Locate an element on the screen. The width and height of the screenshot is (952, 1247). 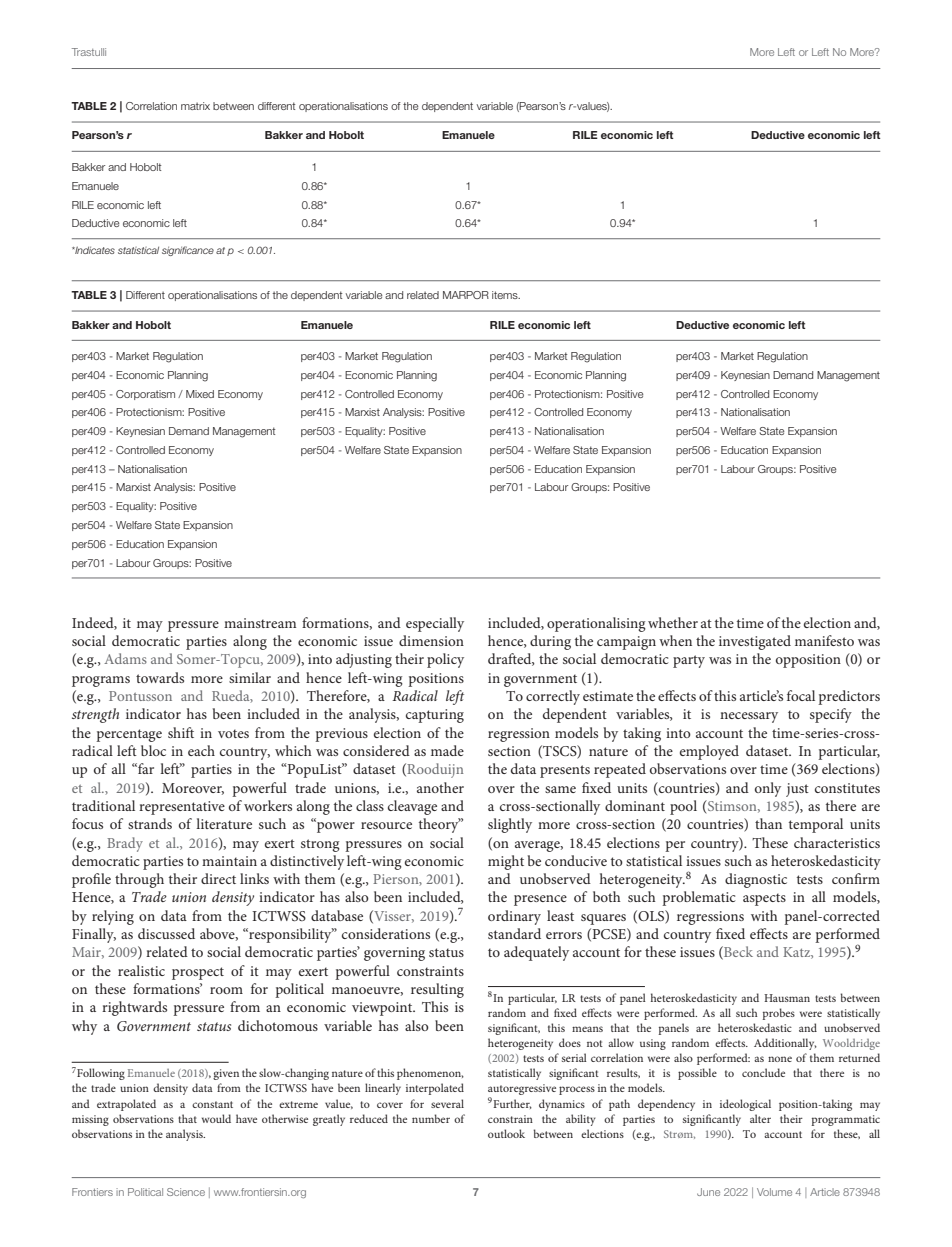
investigated is located at coordinates (755, 642).
